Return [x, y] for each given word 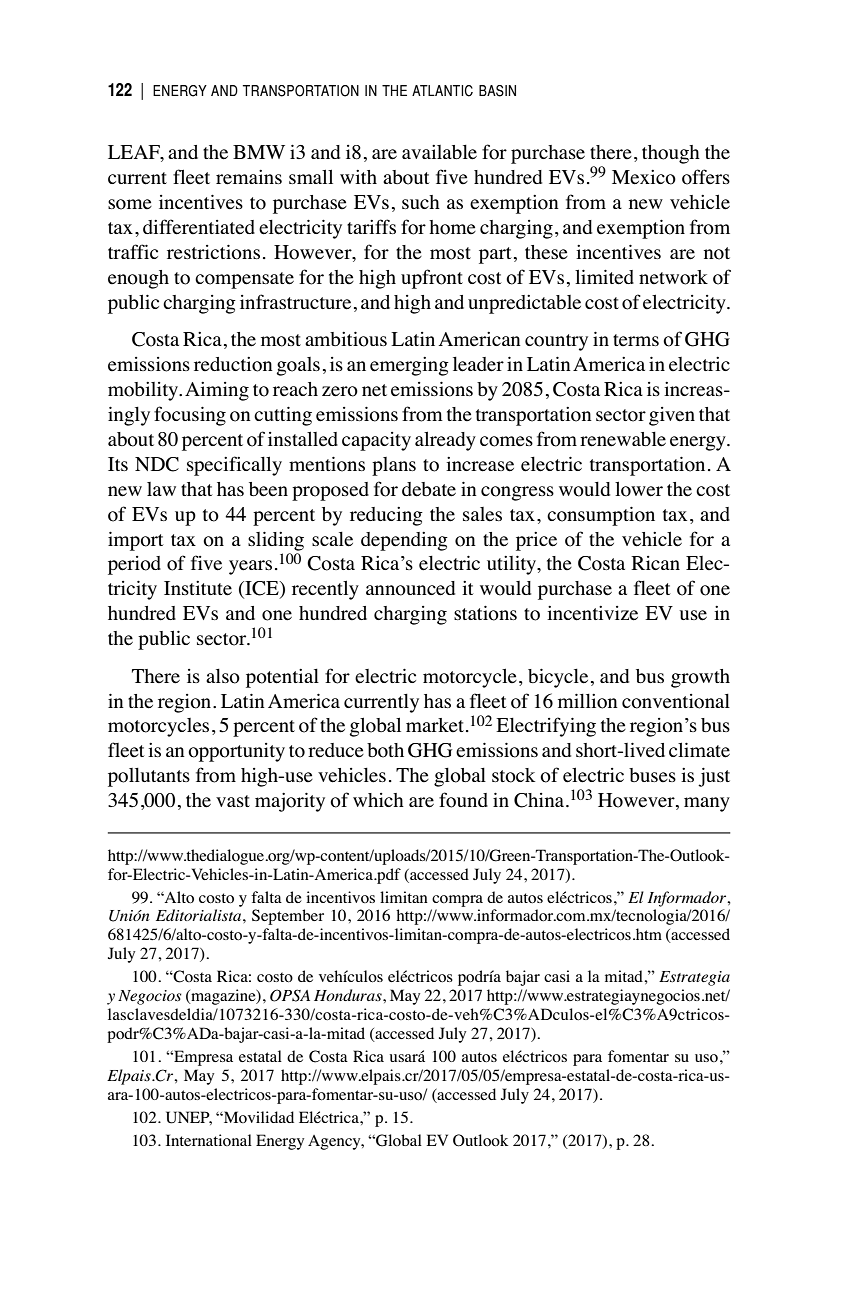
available [439, 152]
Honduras [349, 995]
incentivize [592, 613]
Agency [335, 1142]
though [671, 154]
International [209, 1140]
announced [410, 588]
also [223, 676]
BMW [259, 152]
